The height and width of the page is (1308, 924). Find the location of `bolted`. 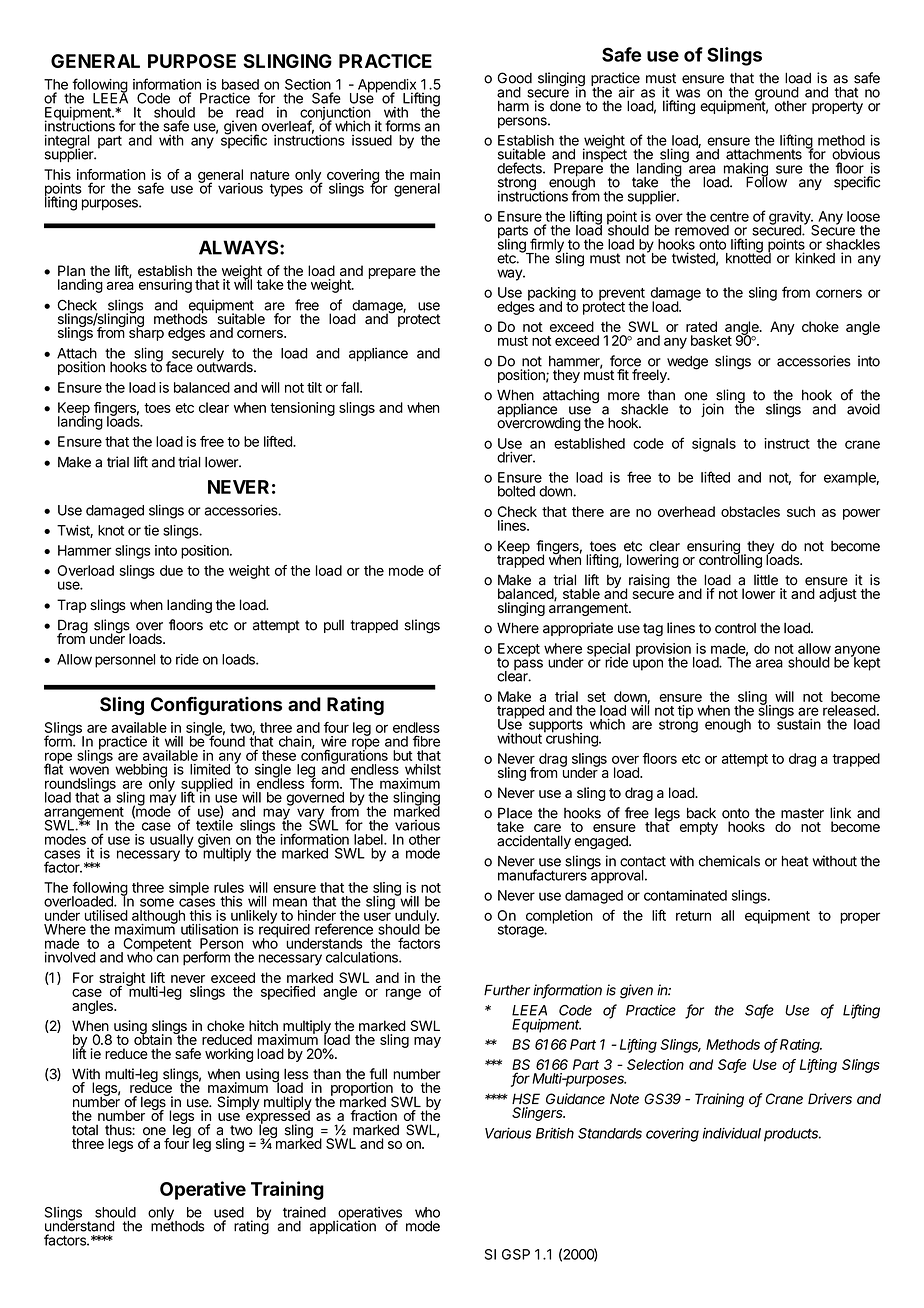

bolted is located at coordinates (516, 491).
